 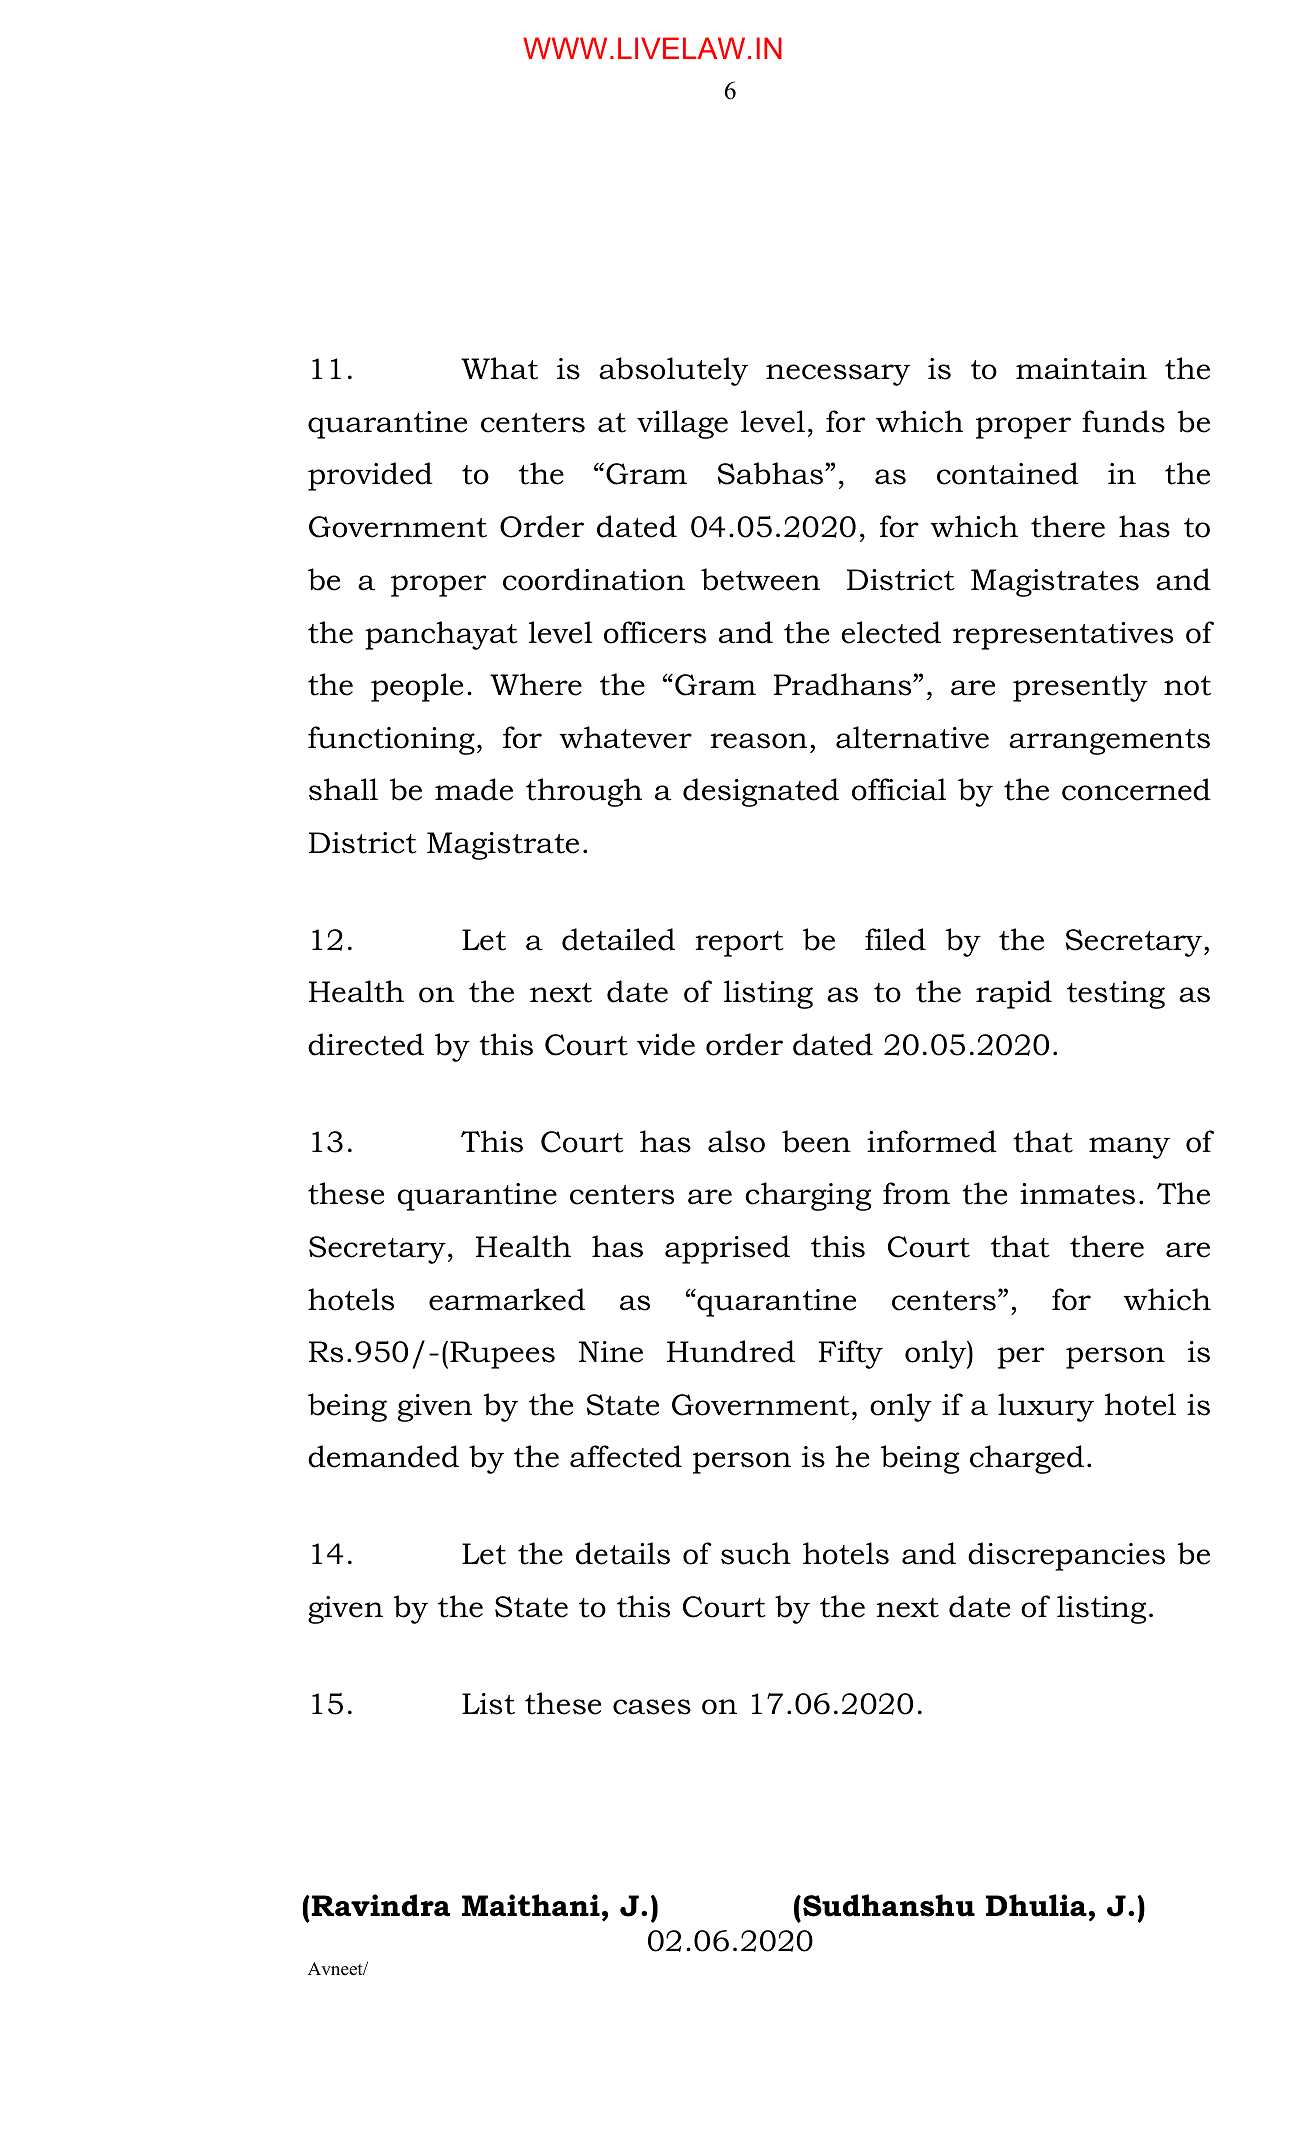 I want to click on absolutely, so click(x=673, y=371).
